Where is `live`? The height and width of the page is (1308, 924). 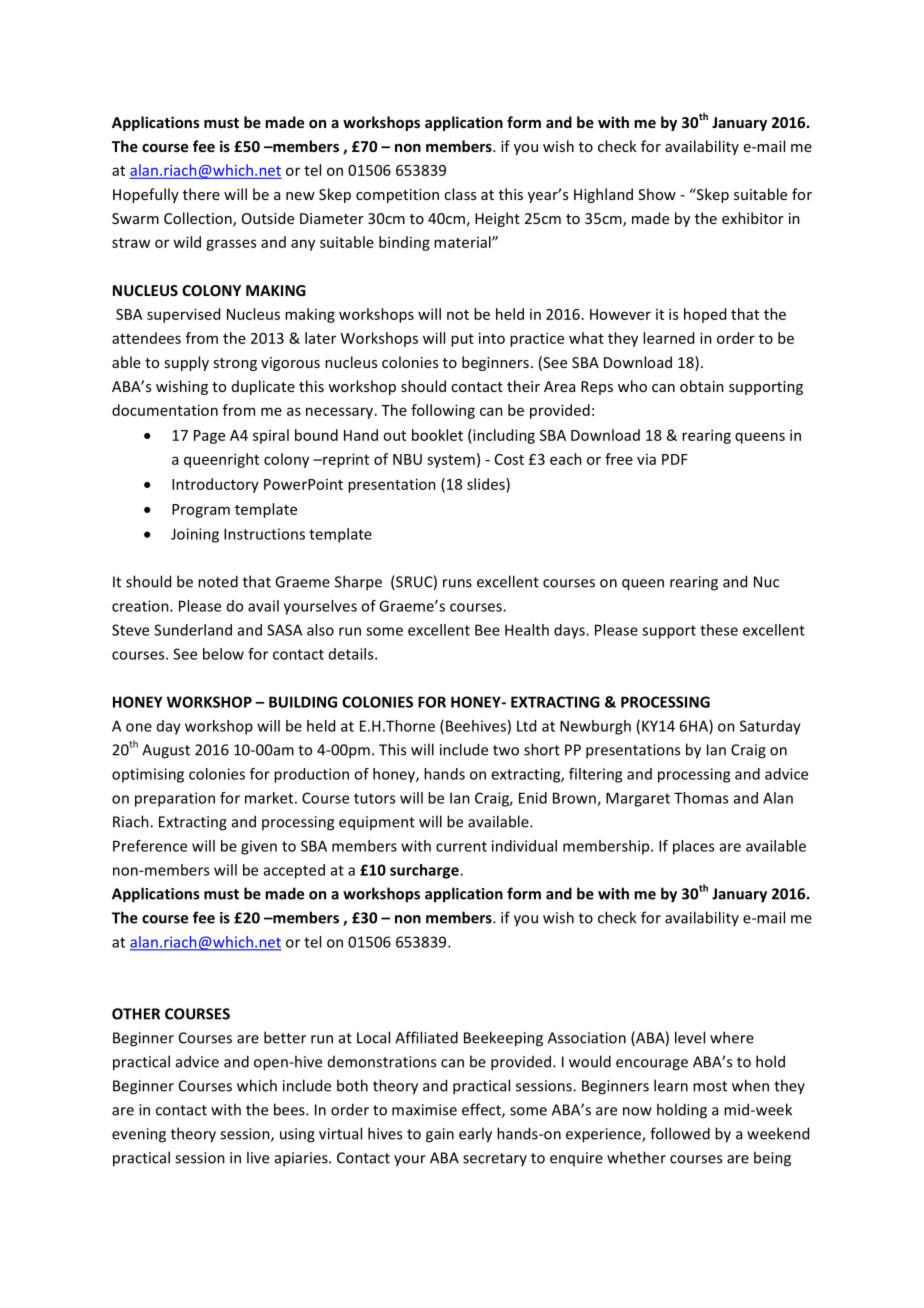 live is located at coordinates (258, 1157).
